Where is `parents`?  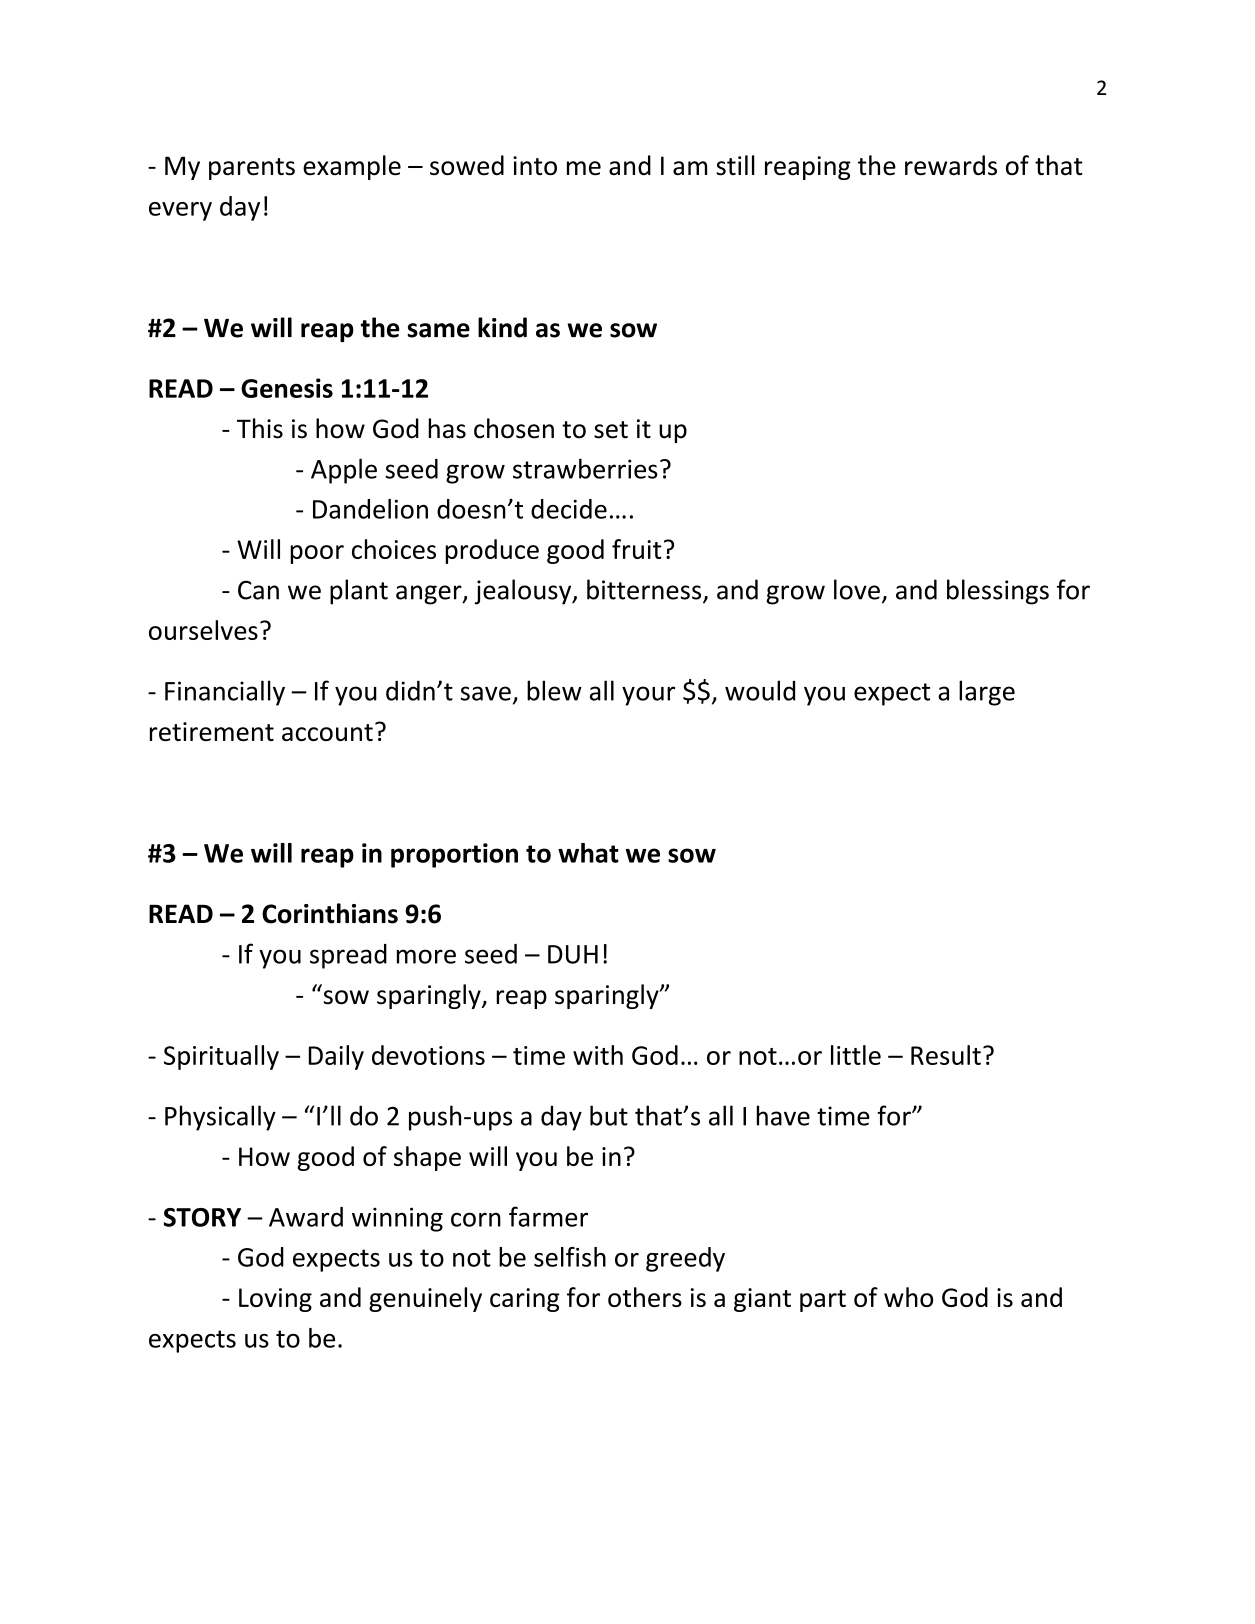
parents is located at coordinates (252, 169).
